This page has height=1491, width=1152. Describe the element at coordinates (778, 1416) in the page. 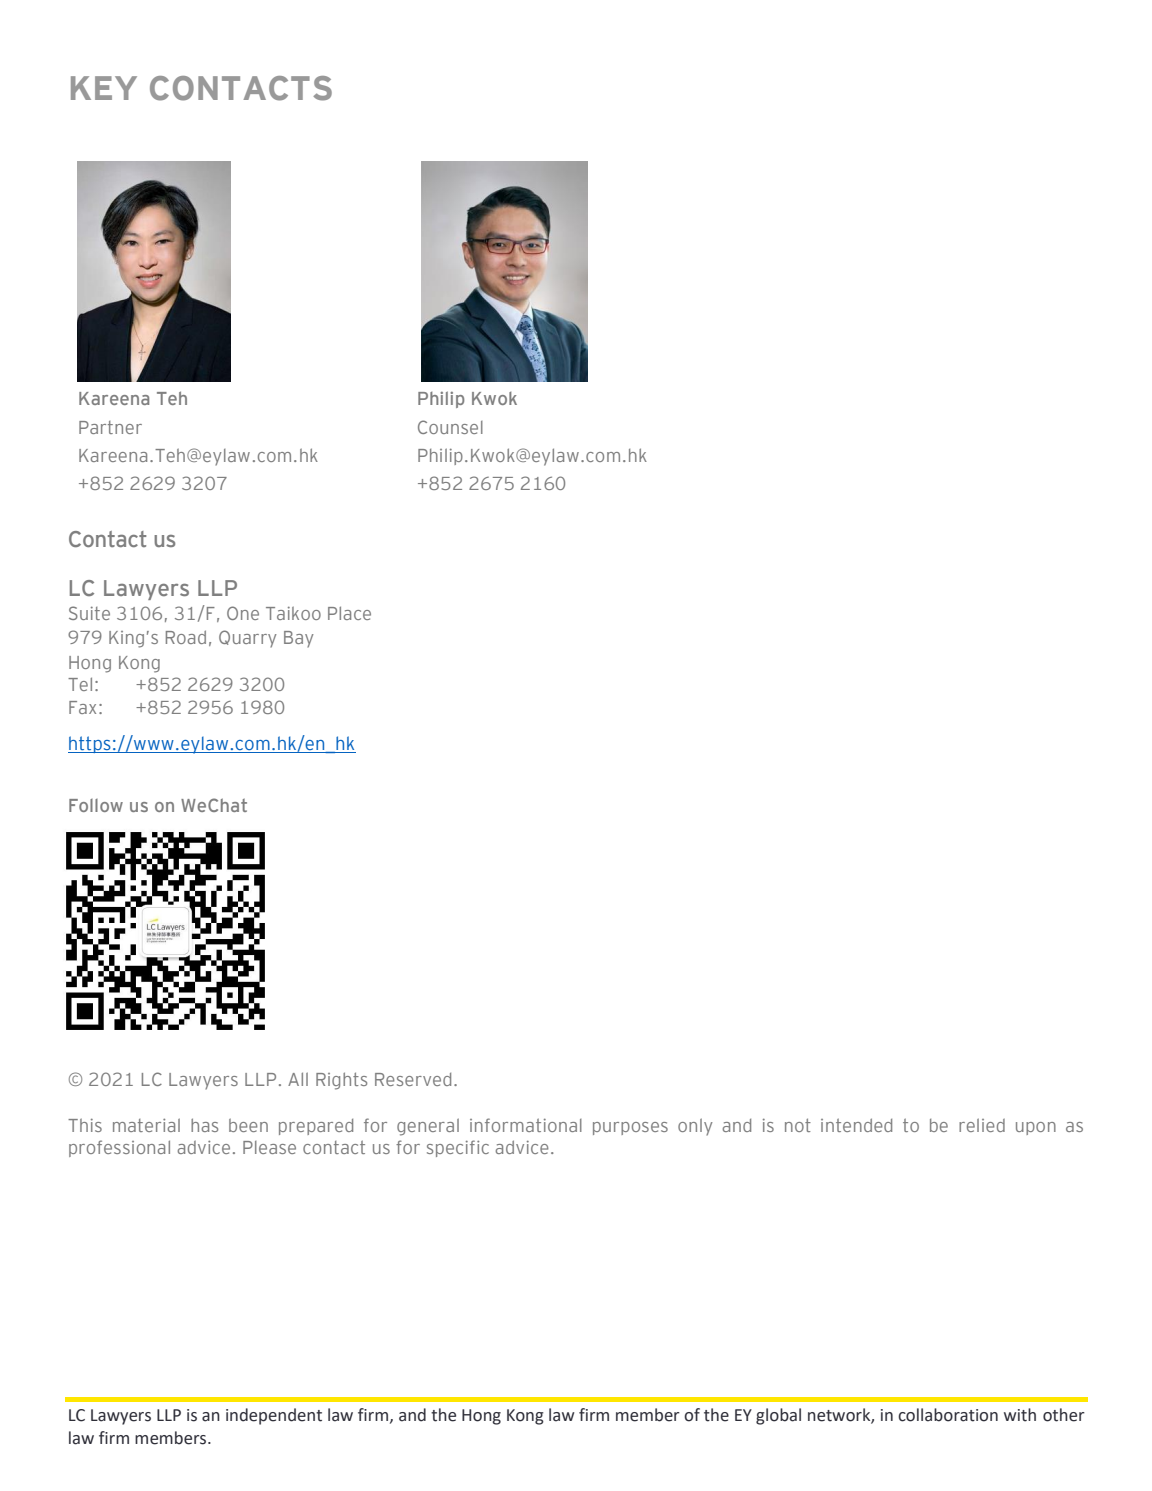

I see `global` at that location.
